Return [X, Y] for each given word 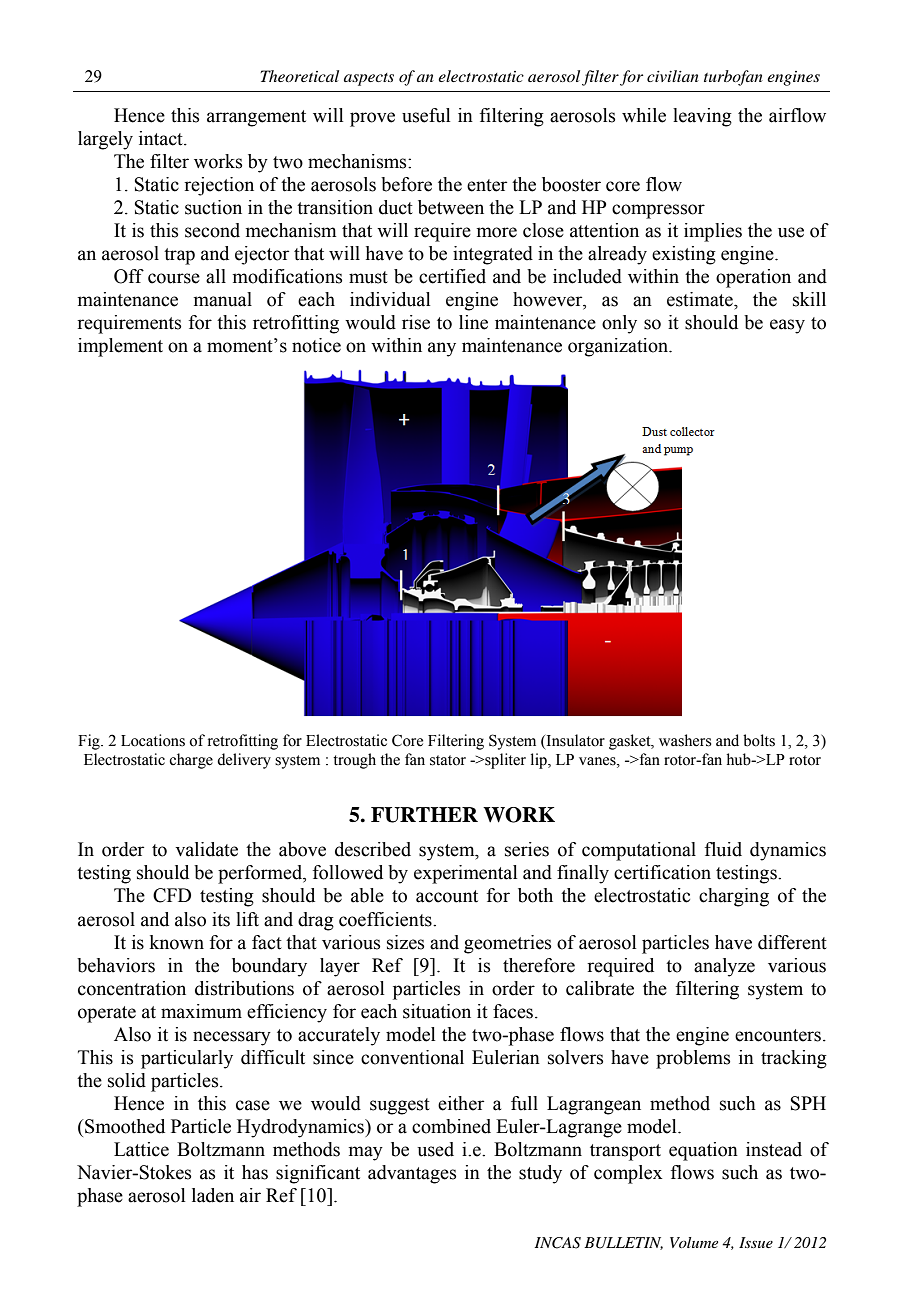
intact [162, 138]
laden [213, 1195]
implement [120, 347]
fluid [723, 849]
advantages [412, 1174]
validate [206, 849]
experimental [465, 874]
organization [619, 347]
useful [426, 115]
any [442, 349]
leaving [702, 117]
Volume [694, 1242]
